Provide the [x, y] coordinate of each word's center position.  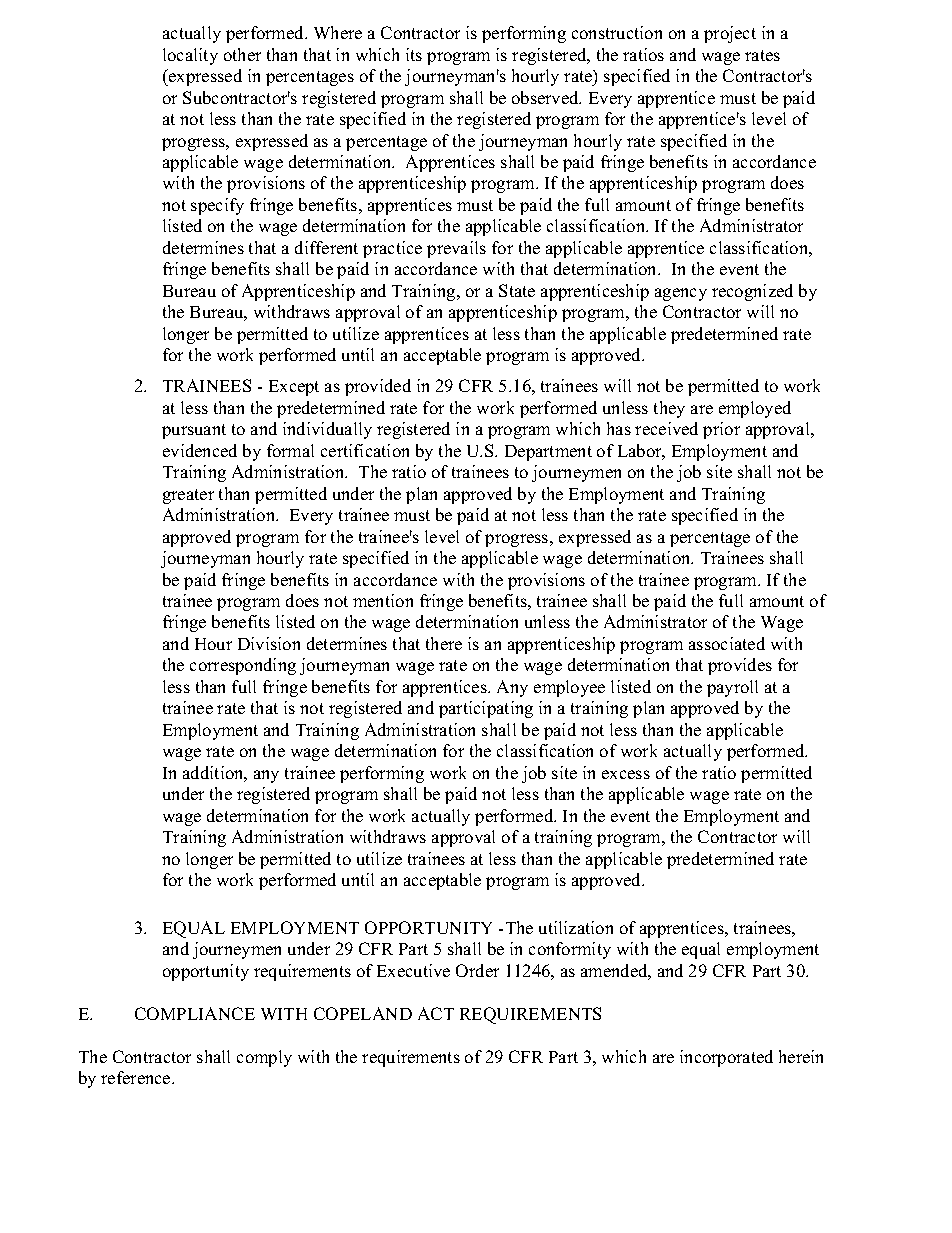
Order [477, 970]
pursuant [194, 431]
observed [546, 97]
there [444, 643]
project [730, 34]
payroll [732, 688]
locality [190, 56]
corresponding [243, 666]
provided [378, 387]
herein [801, 1056]
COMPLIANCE [195, 1013]
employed [755, 409]
